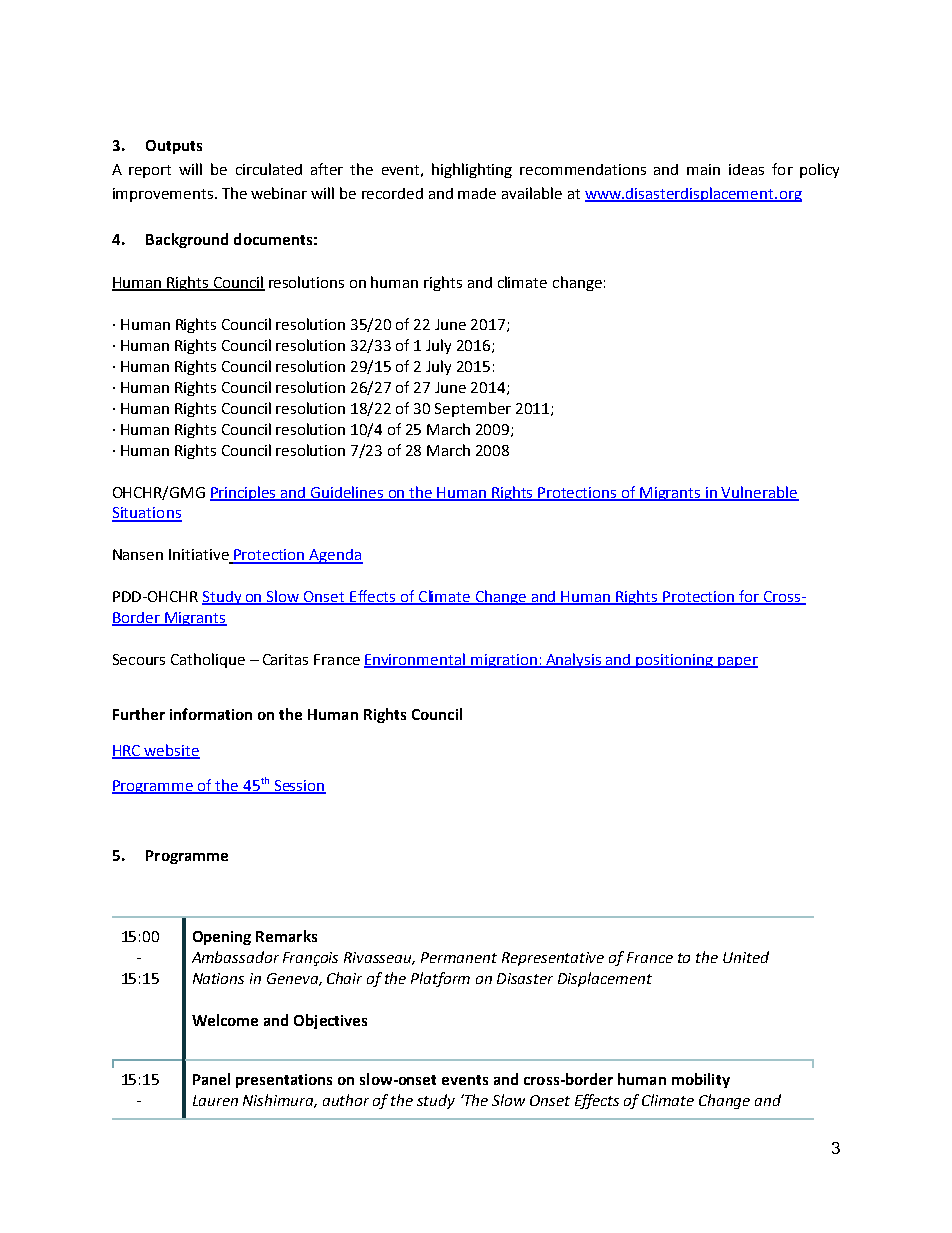  What do you see at coordinates (737, 662) in the page?
I see `paper` at bounding box center [737, 662].
